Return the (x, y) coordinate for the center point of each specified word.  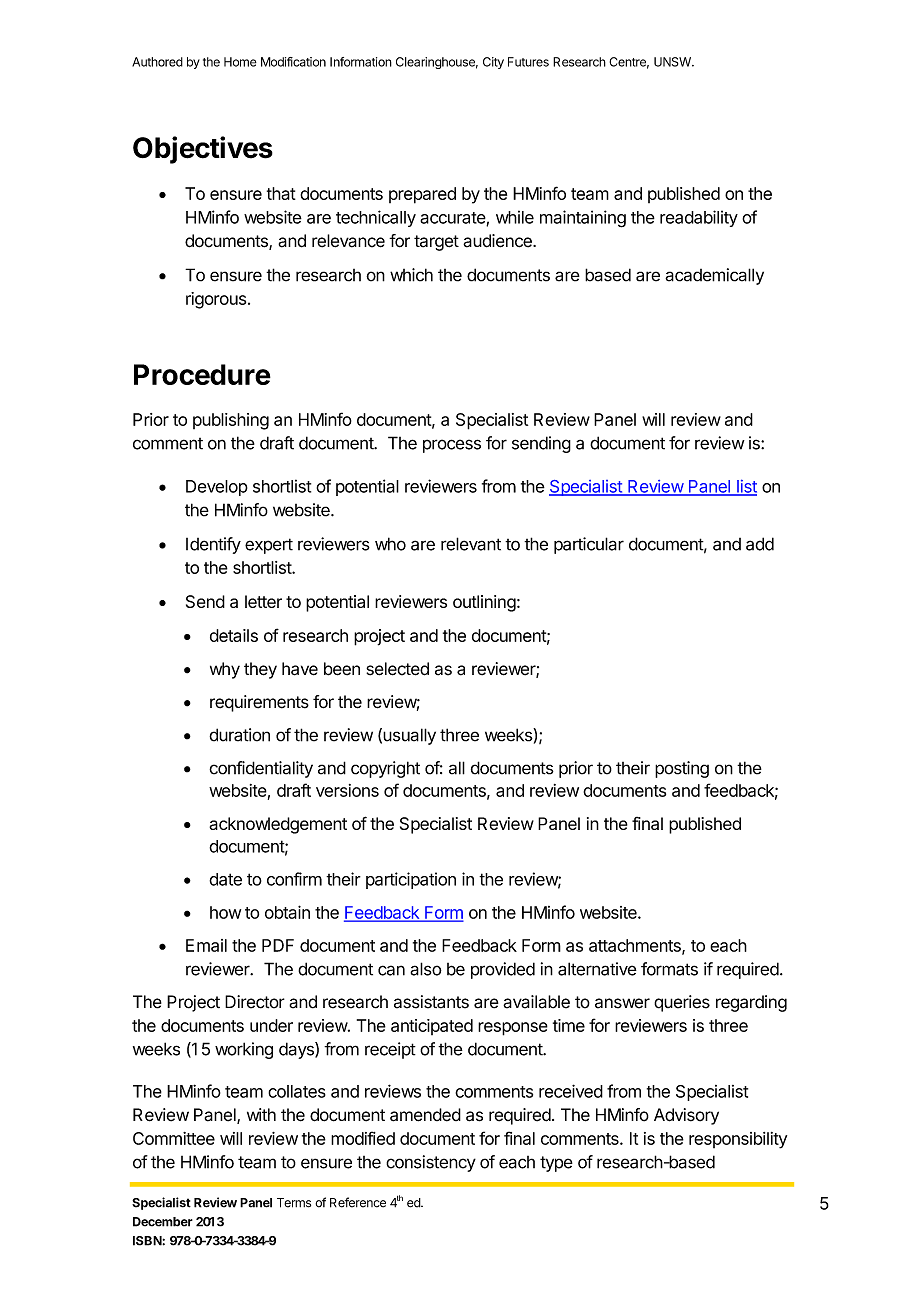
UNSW (673, 62)
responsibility (738, 1140)
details (234, 635)
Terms (294, 1203)
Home (240, 62)
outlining (484, 603)
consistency (431, 1163)
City (493, 63)
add (760, 544)
